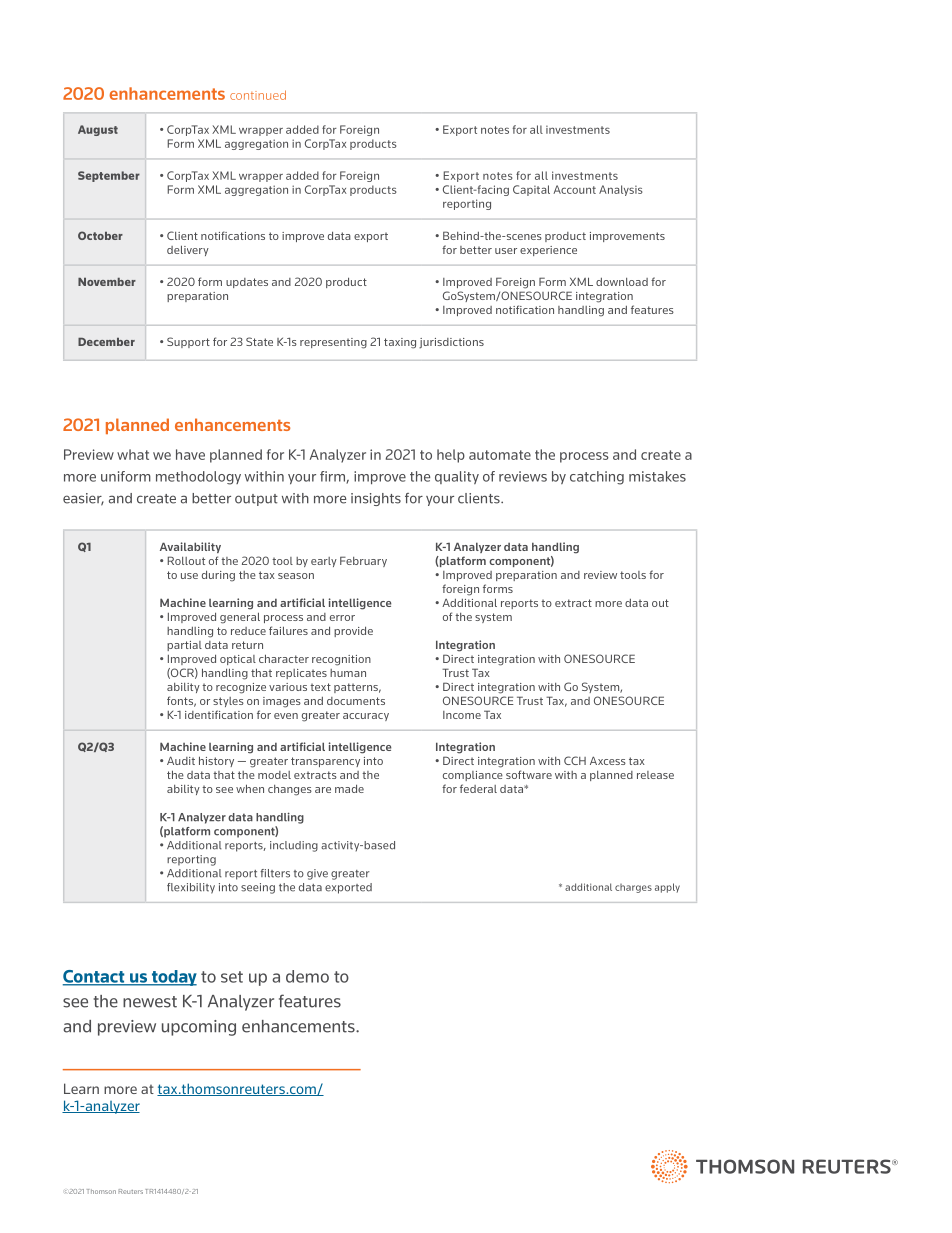 Image resolution: width=952 pixels, height=1233 pixels. I want to click on Account, so click(574, 189).
